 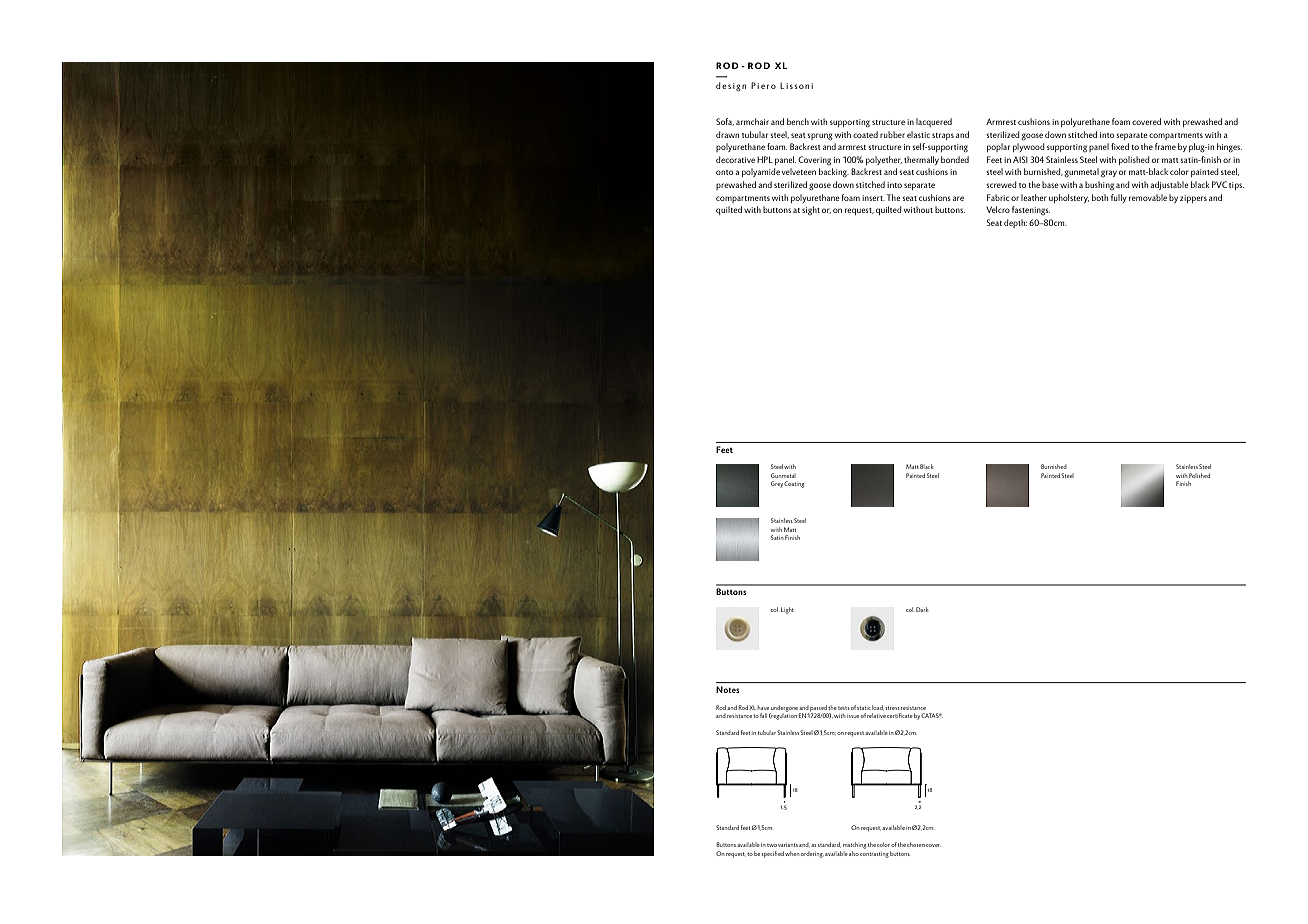 What do you see at coordinates (916, 844) in the screenshot?
I see `chosen` at bounding box center [916, 844].
